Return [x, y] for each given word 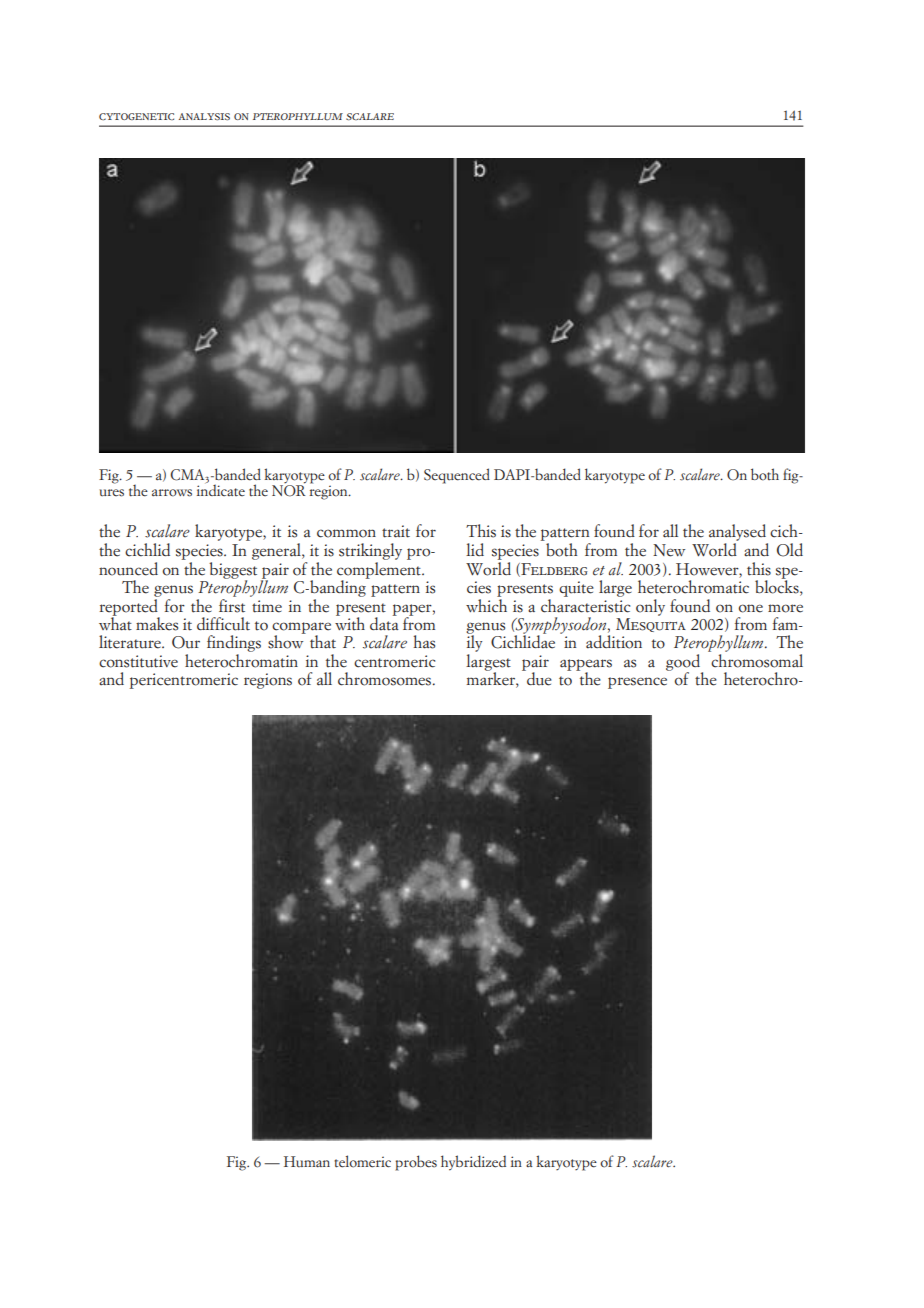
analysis [204, 117]
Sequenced [457, 476]
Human [307, 1161]
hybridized [473, 1163]
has [424, 642]
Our [186, 642]
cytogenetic [136, 117]
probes [416, 1163]
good [684, 663]
